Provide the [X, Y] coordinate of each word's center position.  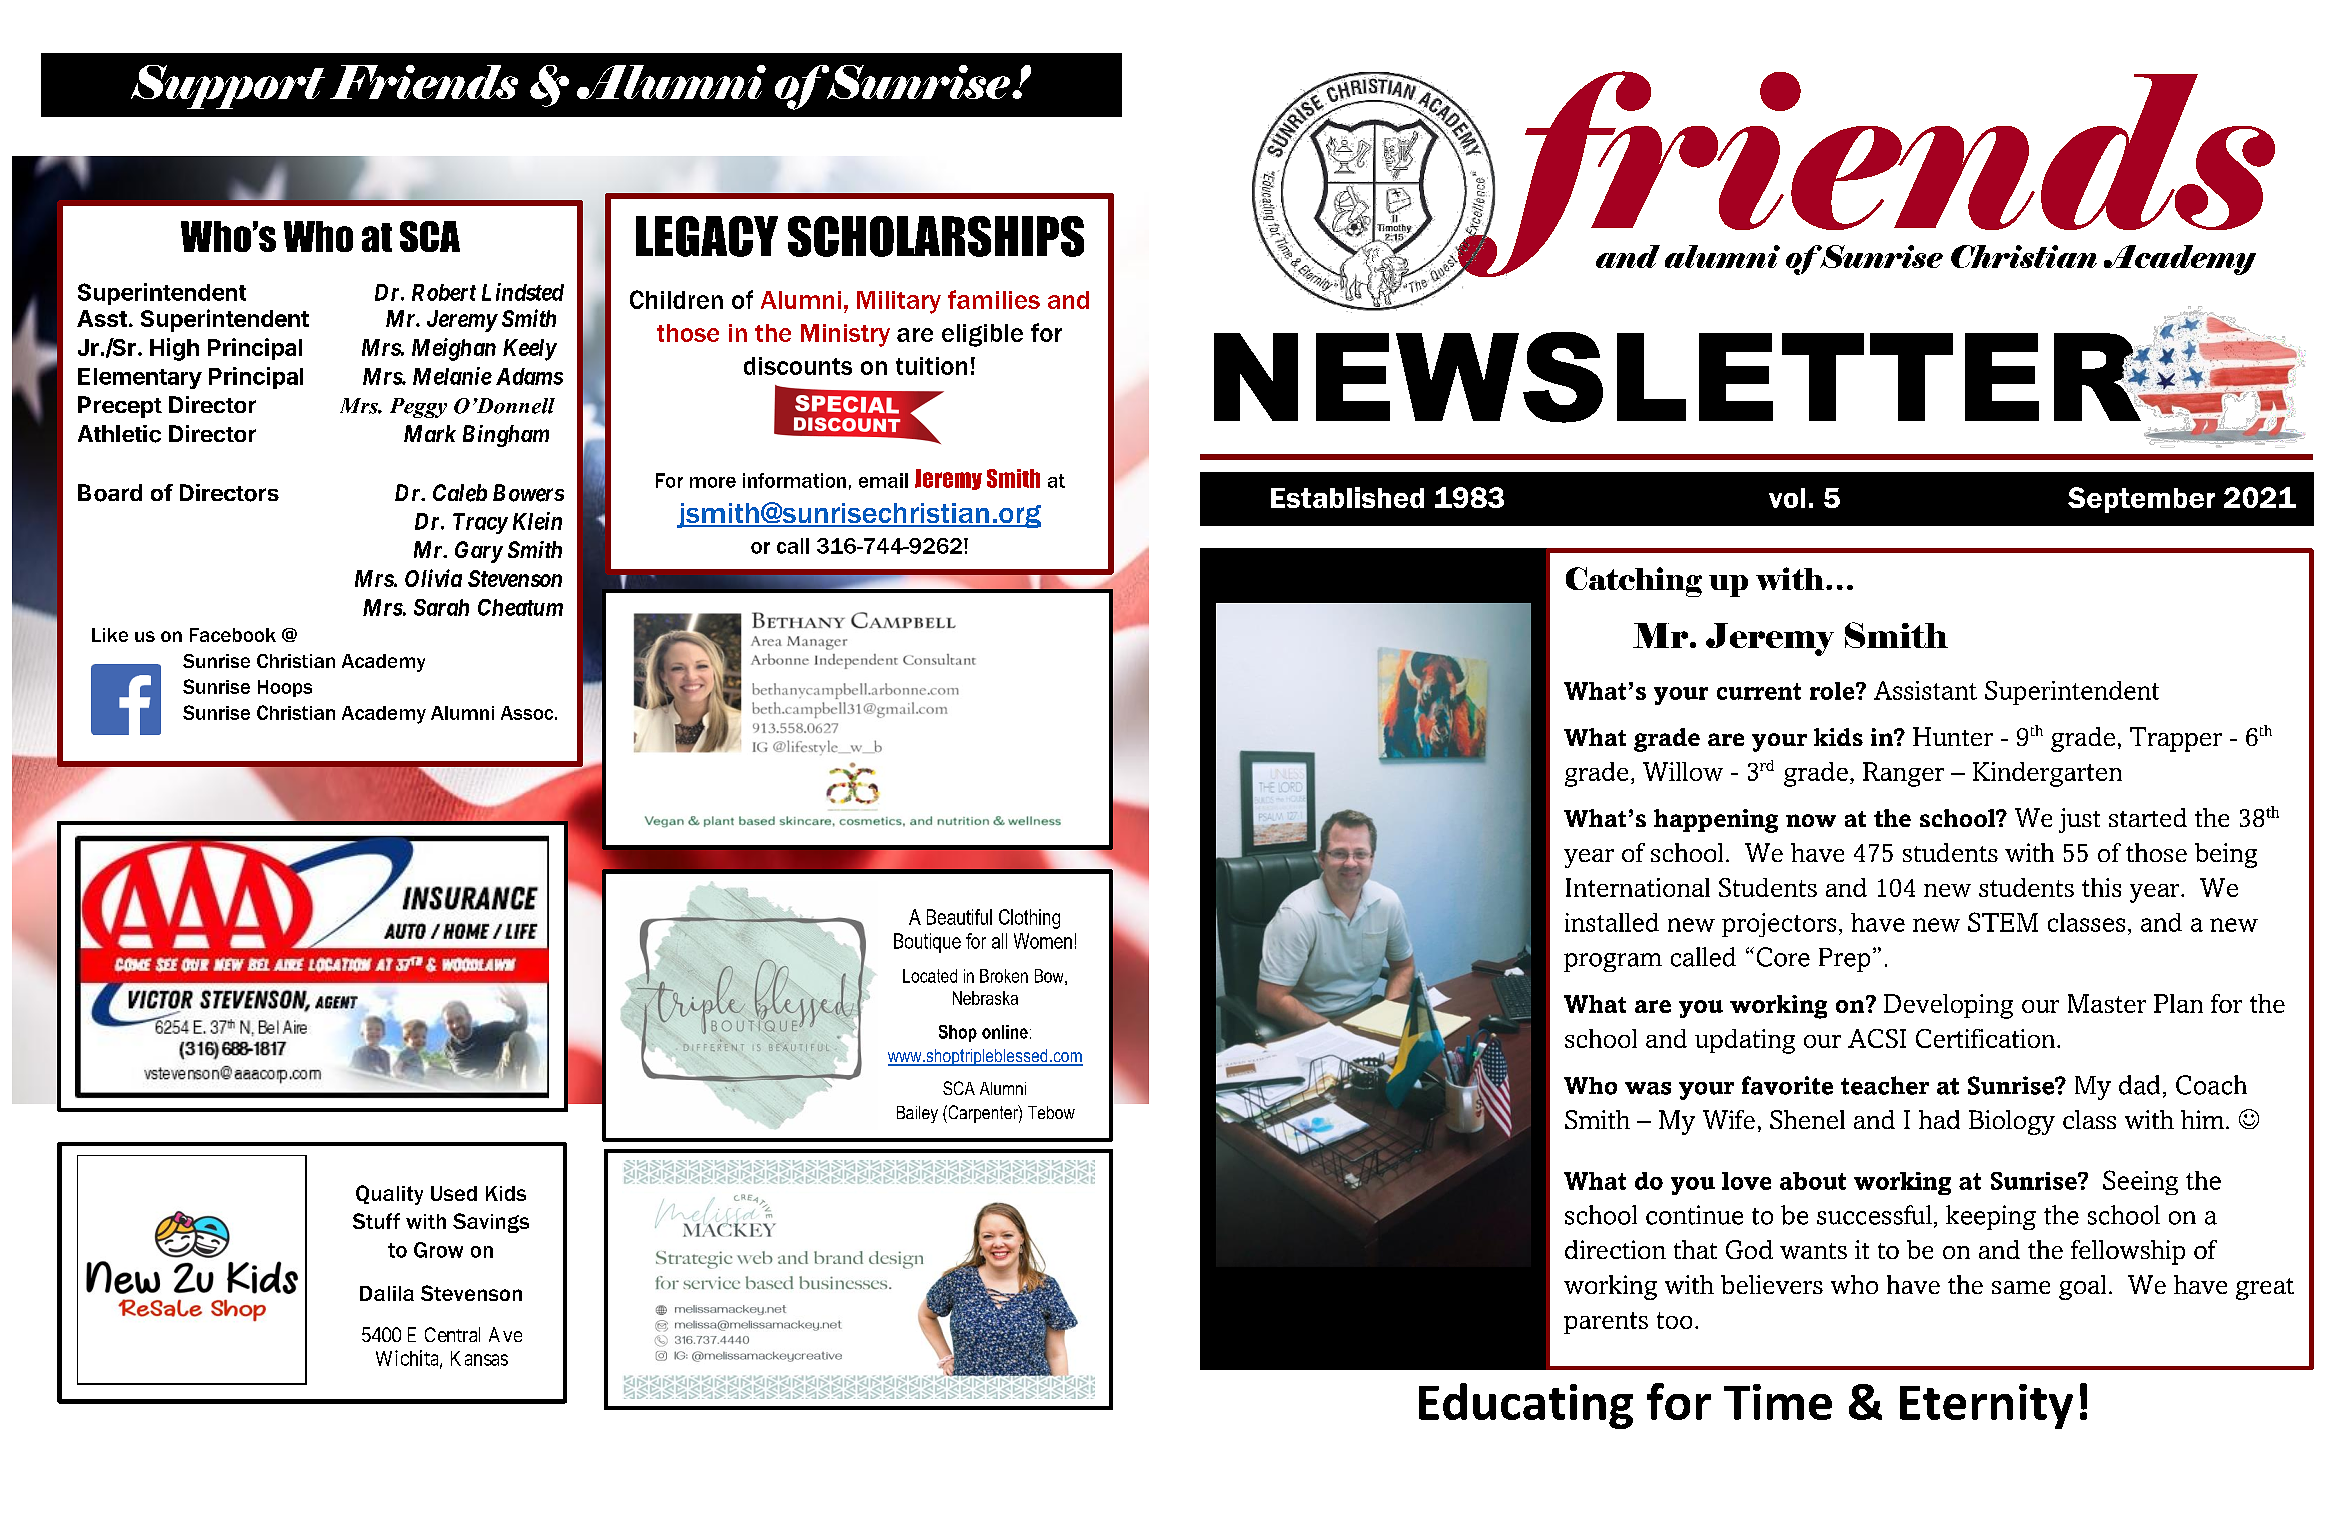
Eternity [1986, 1406]
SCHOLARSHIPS [936, 236]
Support [228, 87]
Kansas [479, 1358]
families [994, 299]
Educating [1526, 1406]
